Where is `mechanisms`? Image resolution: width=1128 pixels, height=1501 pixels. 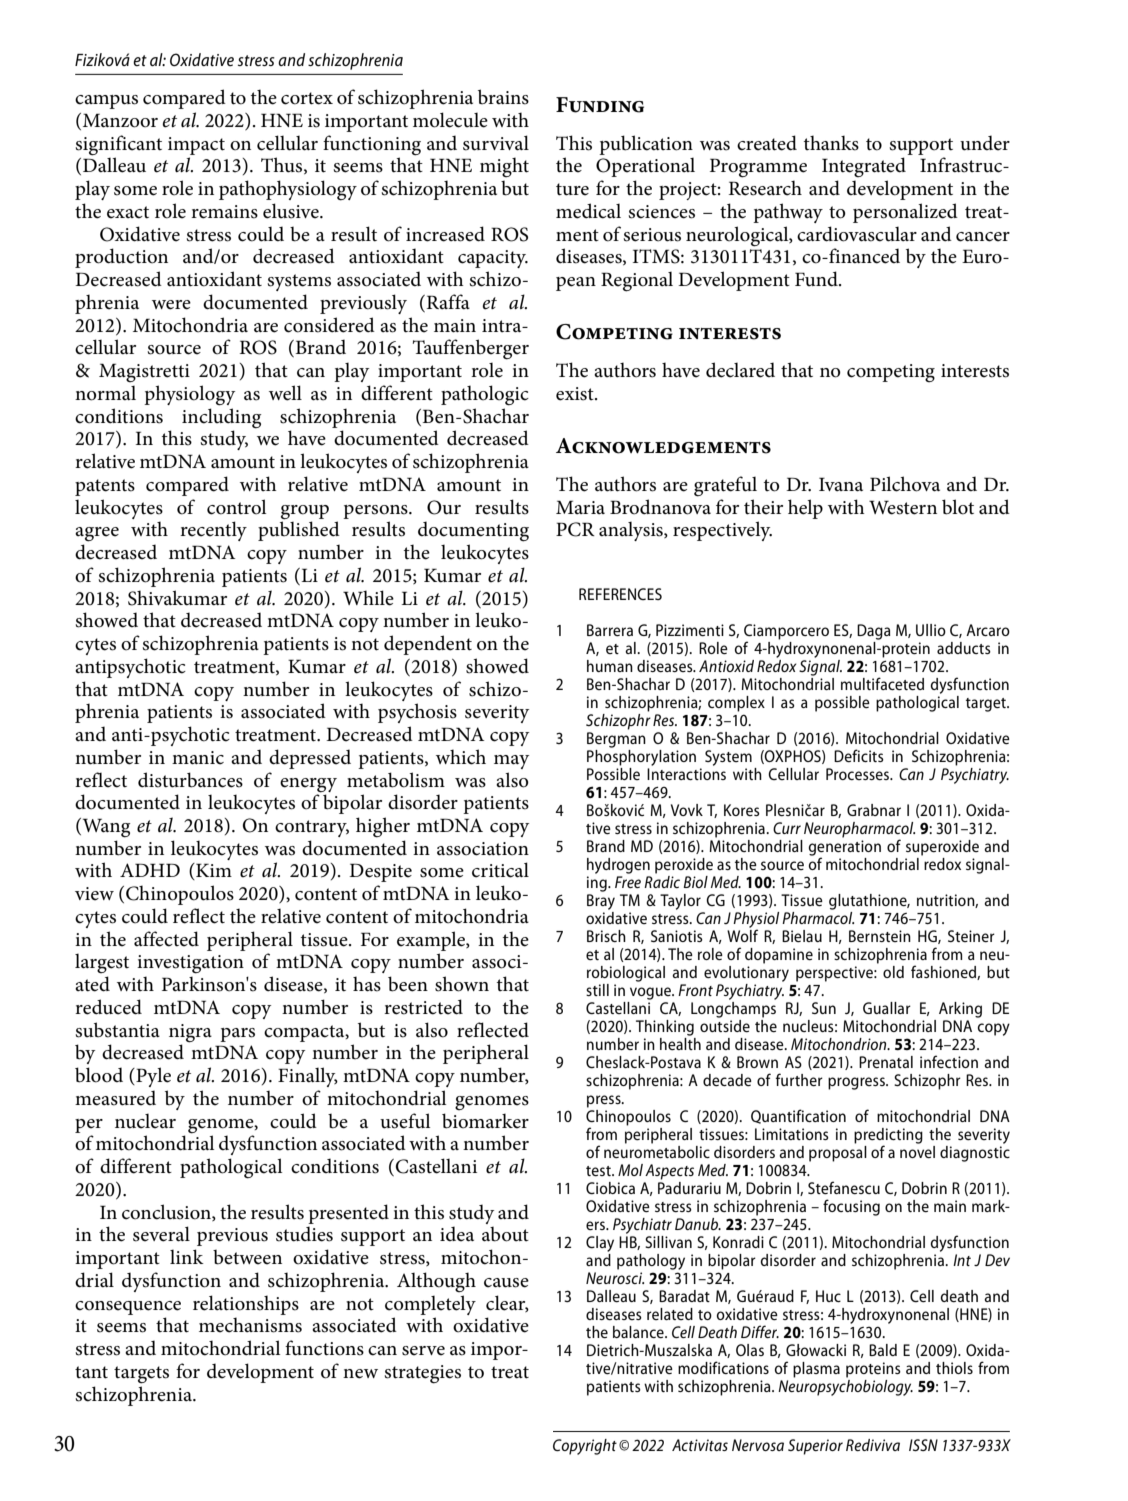 mechanisms is located at coordinates (250, 1325).
